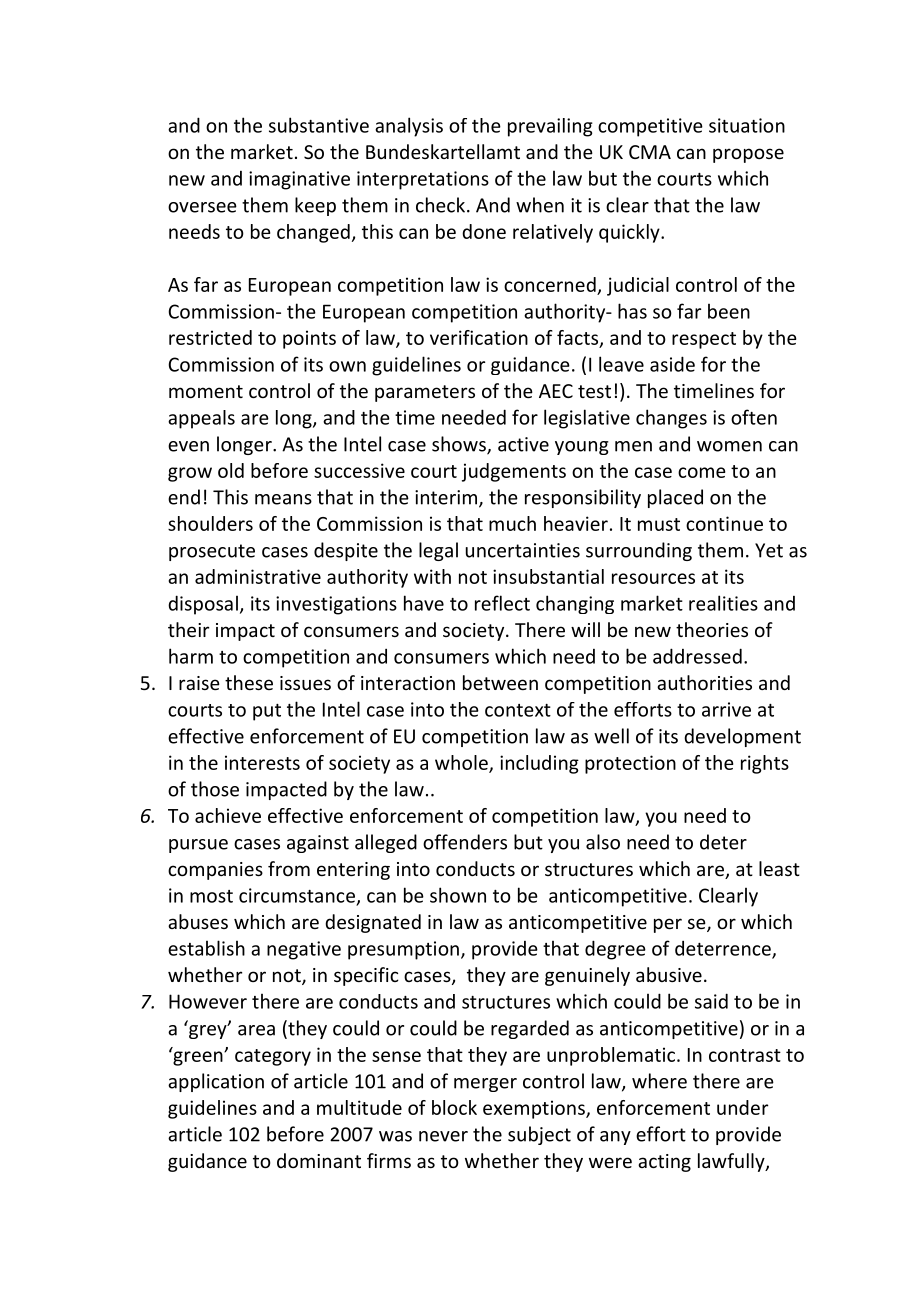 Image resolution: width=924 pixels, height=1308 pixels. What do you see at coordinates (454, 1107) in the page?
I see `block` at bounding box center [454, 1107].
